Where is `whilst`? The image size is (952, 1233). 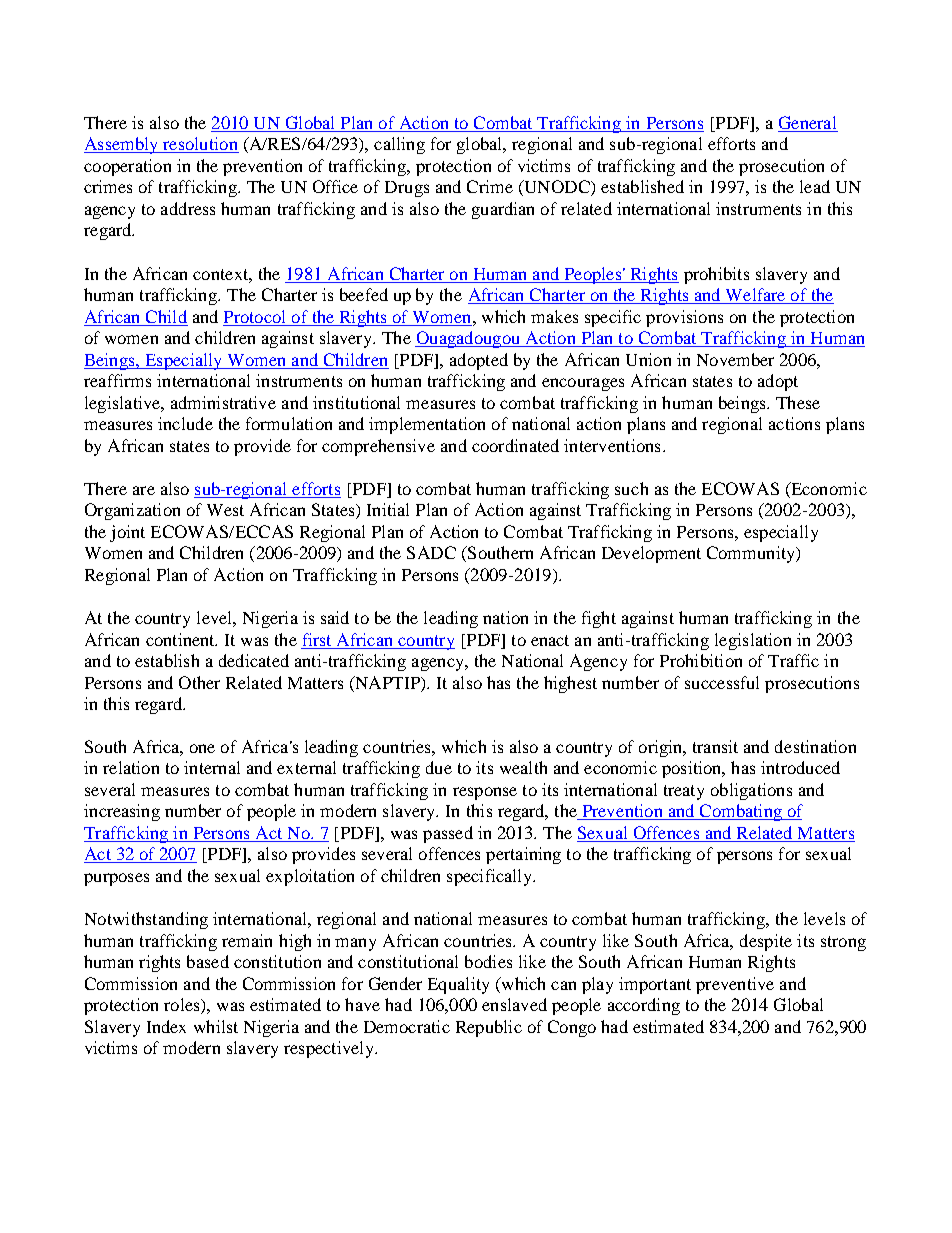
whilst is located at coordinates (216, 1026).
